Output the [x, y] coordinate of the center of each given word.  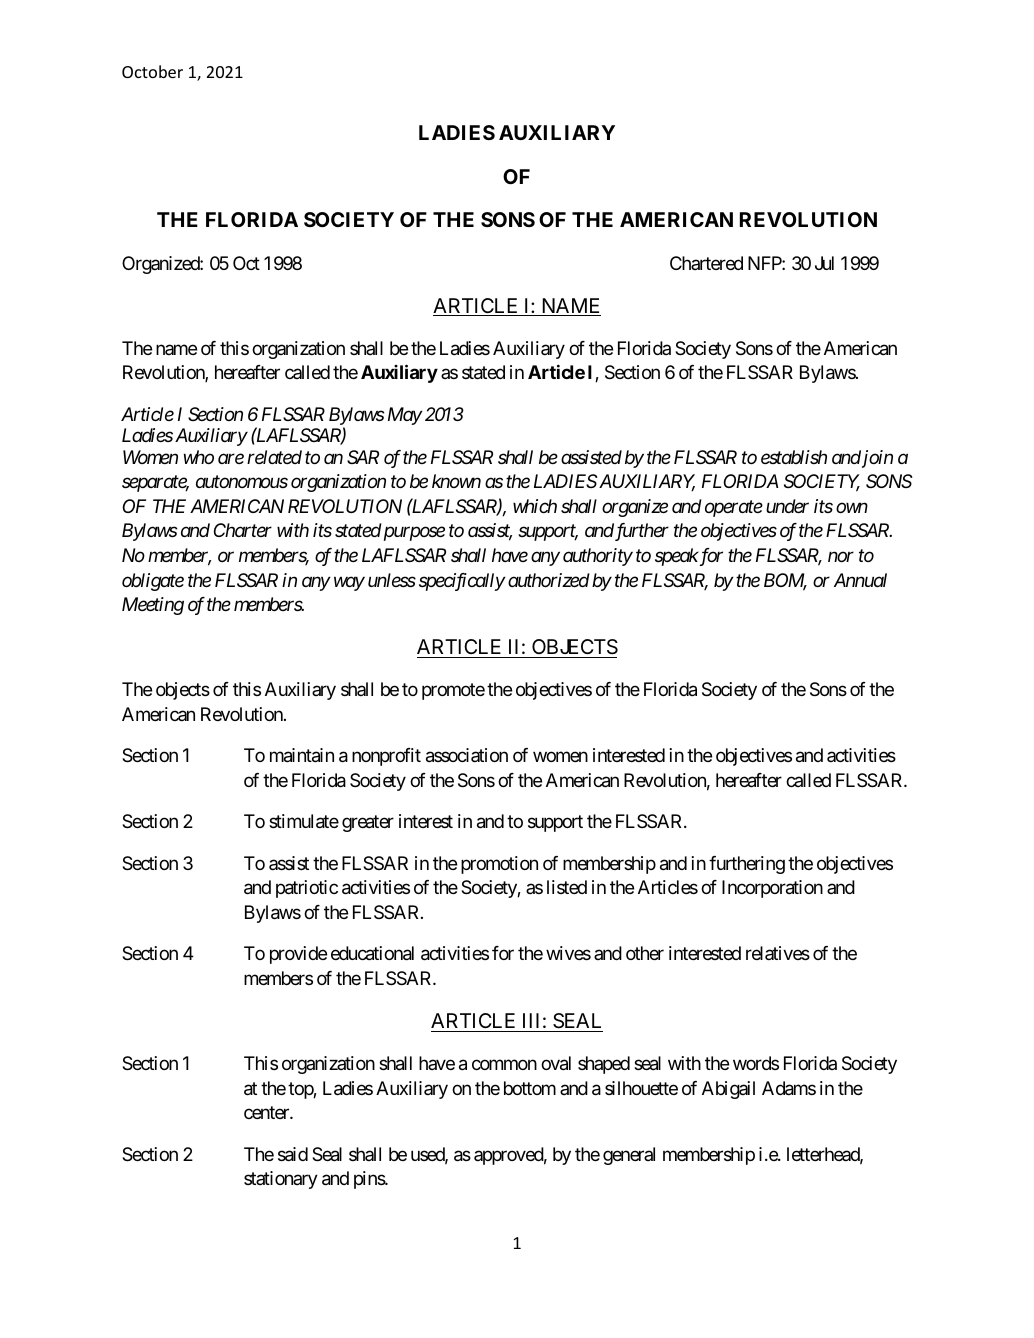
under [787, 506]
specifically [462, 582]
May [405, 416]
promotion [499, 865]
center [267, 1113]
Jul [824, 263]
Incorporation [772, 889]
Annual [860, 580]
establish [794, 457]
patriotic [307, 889]
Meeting [153, 606]
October [152, 71]
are [231, 458]
